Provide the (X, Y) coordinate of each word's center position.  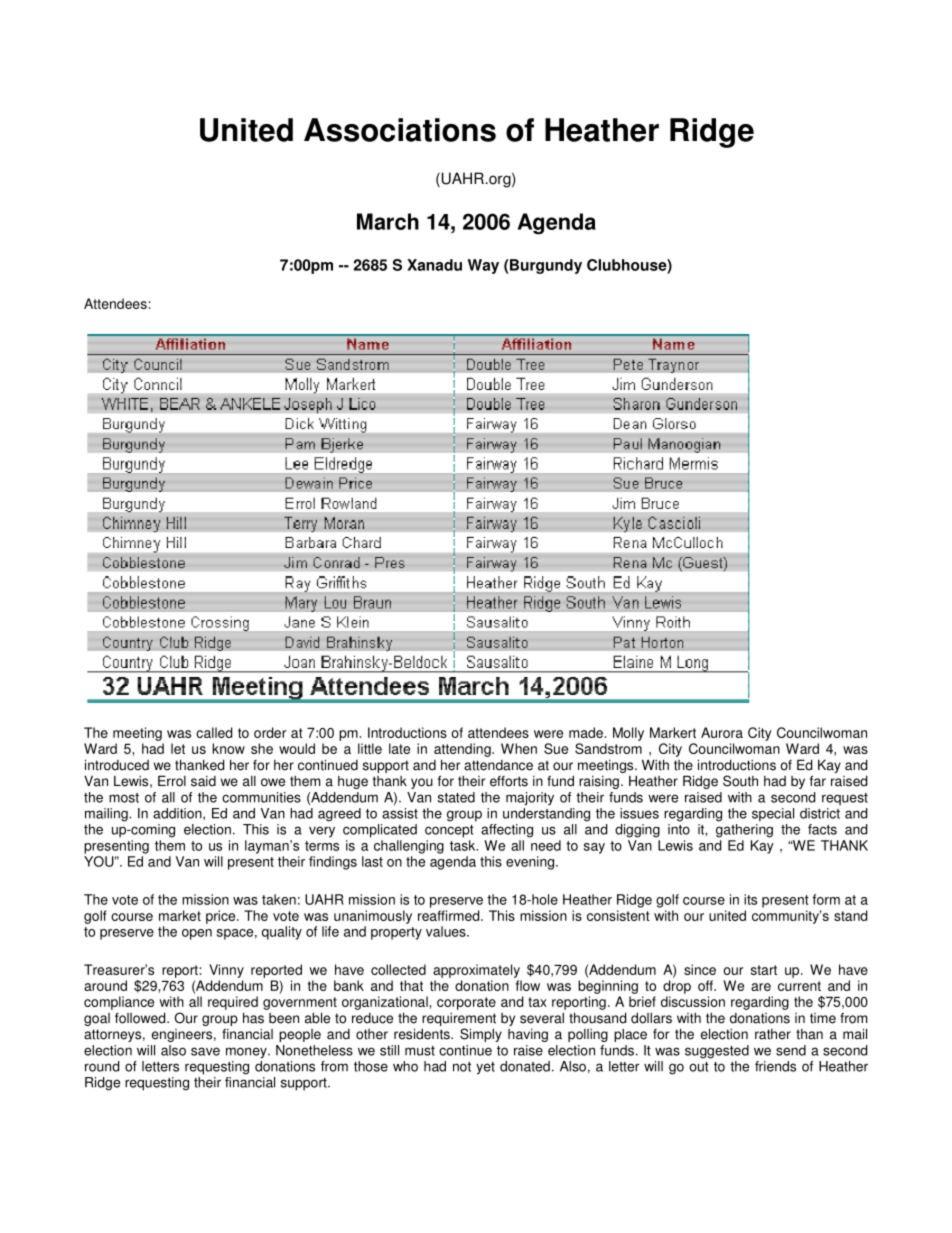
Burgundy (545, 266)
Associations (400, 130)
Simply (481, 1035)
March (388, 221)
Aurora (722, 732)
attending (463, 750)
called (214, 732)
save (205, 1051)
